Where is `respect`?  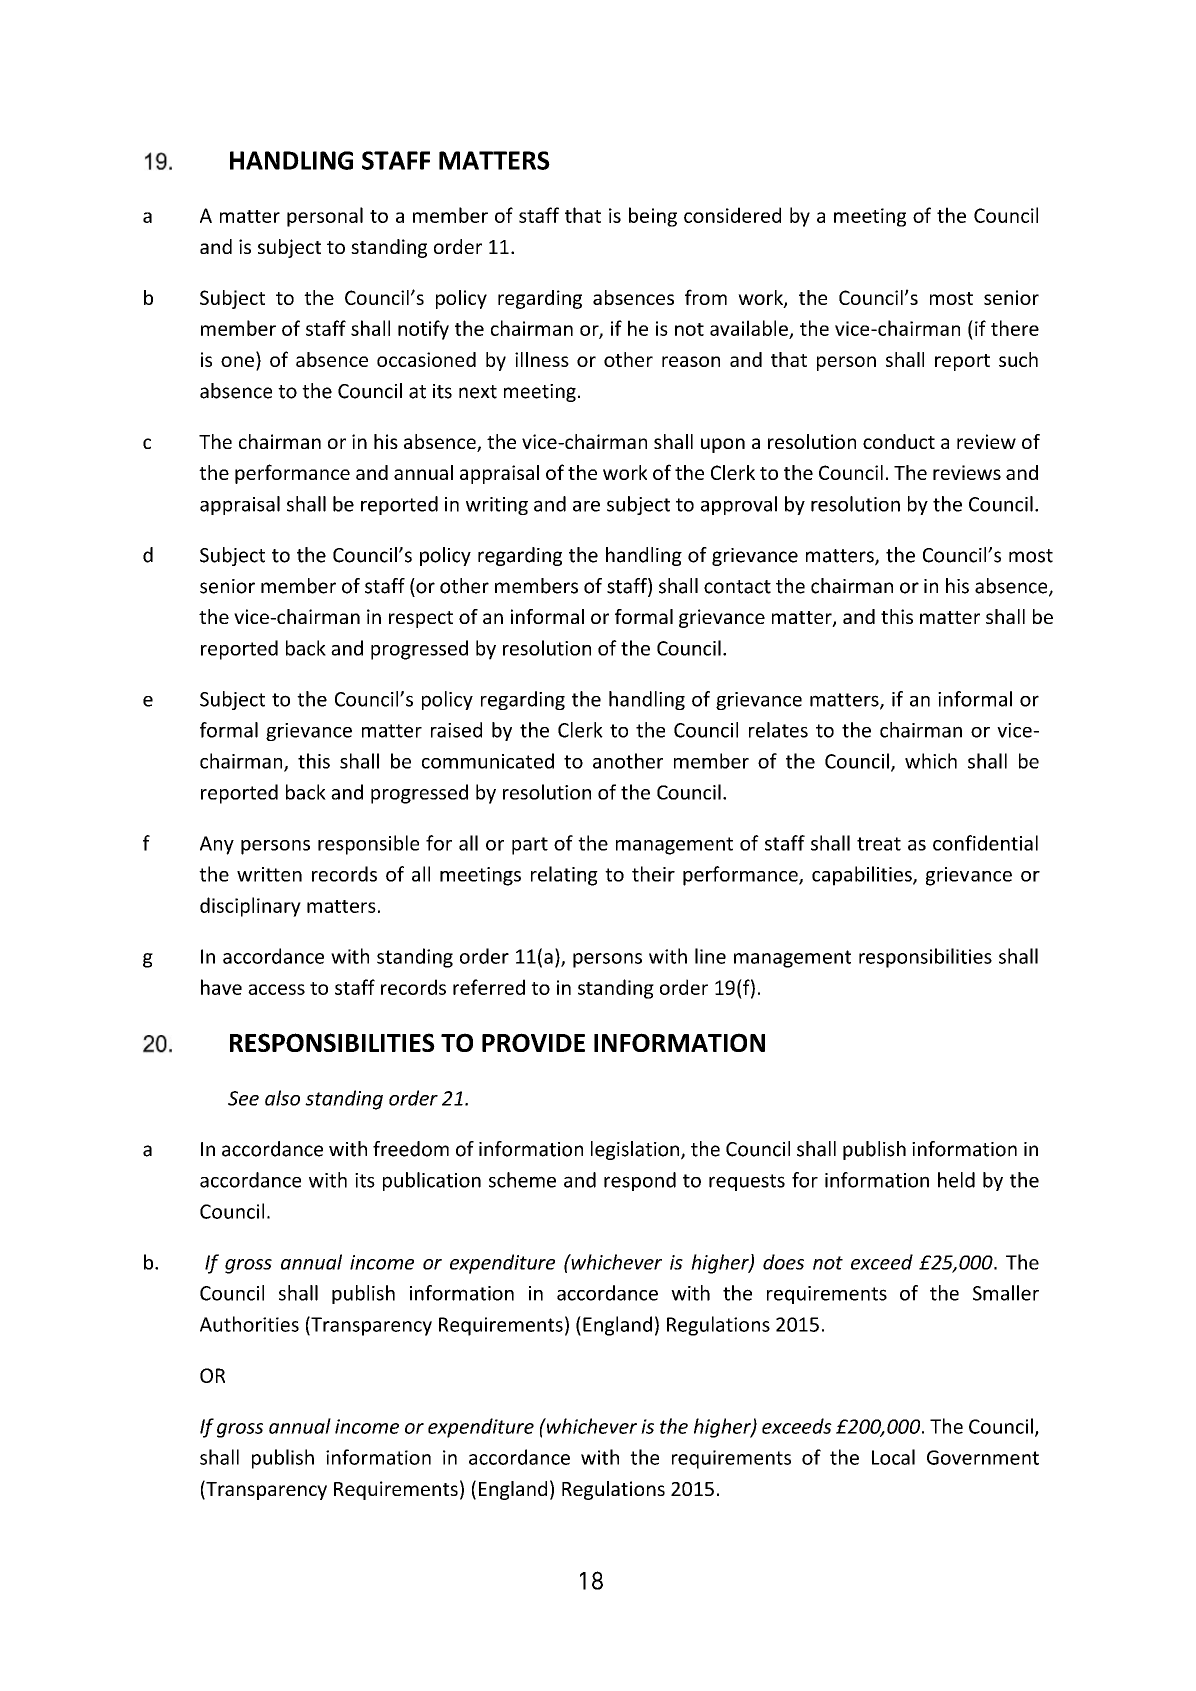
respect is located at coordinates (421, 619).
